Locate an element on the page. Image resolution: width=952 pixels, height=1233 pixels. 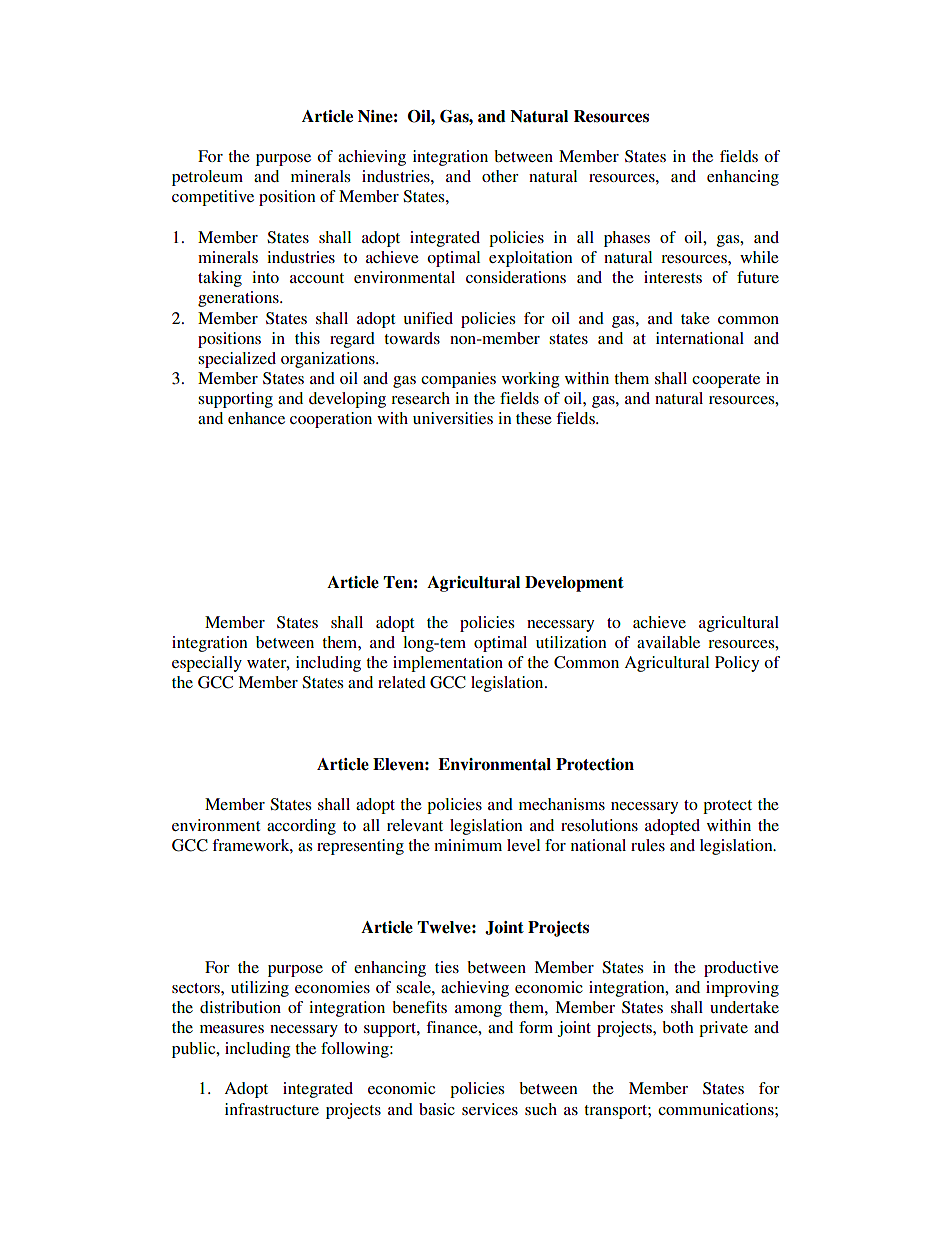
cooperate is located at coordinates (726, 381).
